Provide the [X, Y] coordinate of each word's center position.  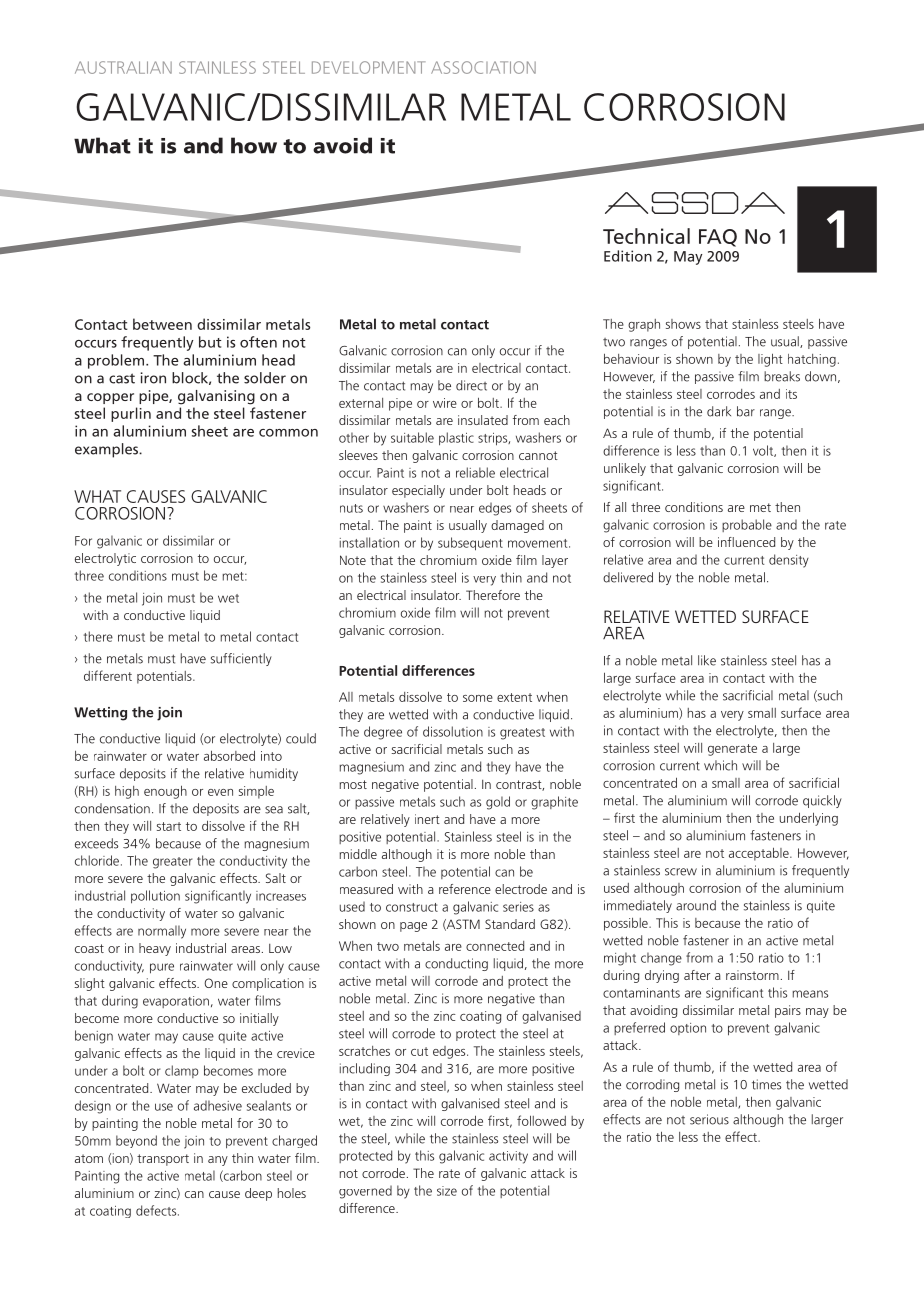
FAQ [718, 238]
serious [709, 1119]
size [447, 1191]
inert [427, 819]
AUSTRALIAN [123, 67]
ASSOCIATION [483, 67]
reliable [475, 472]
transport [163, 1160]
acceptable [760, 854]
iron [153, 378]
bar [746, 411]
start [169, 826]
